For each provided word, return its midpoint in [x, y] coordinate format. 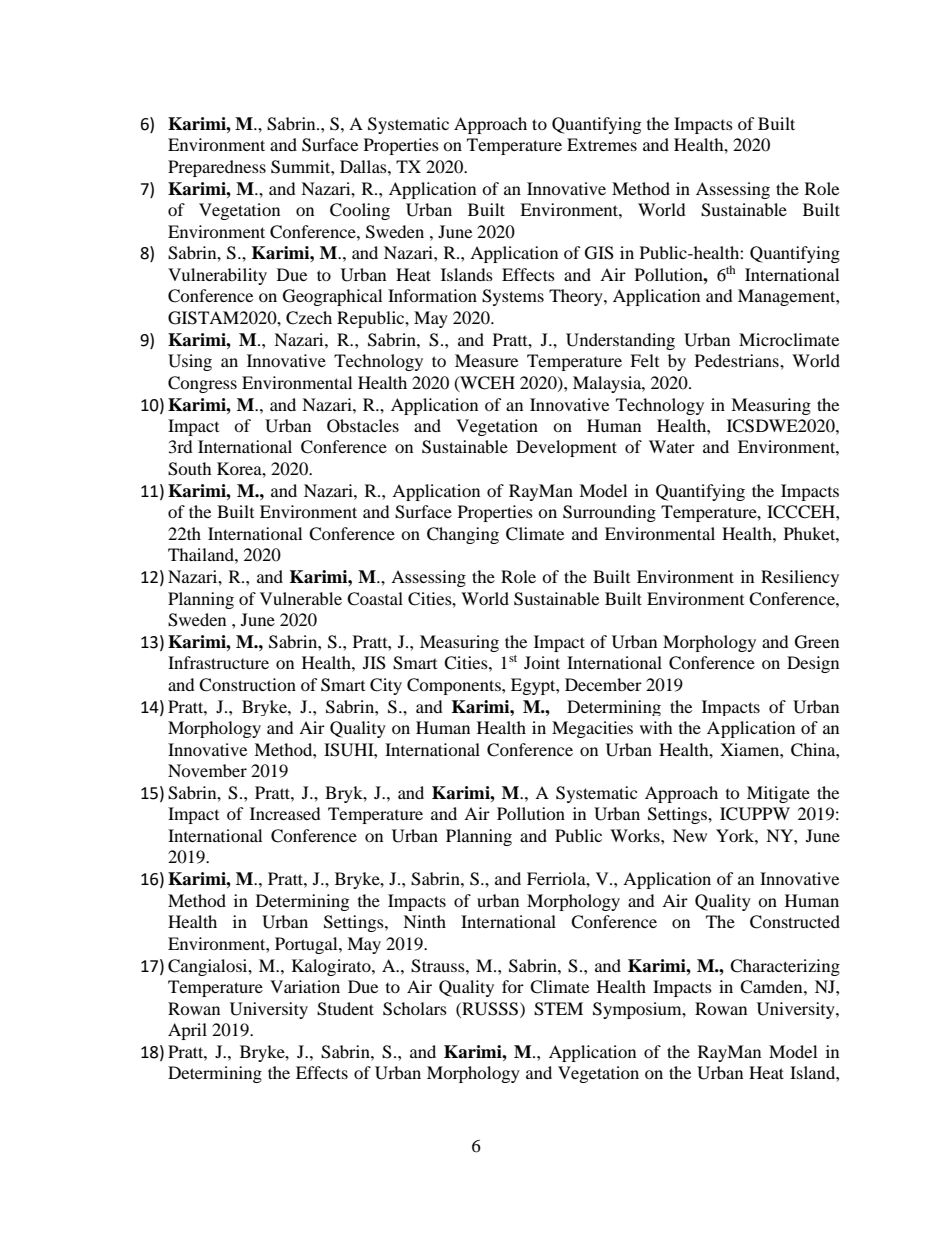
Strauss [439, 966]
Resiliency [800, 578]
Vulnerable [301, 598]
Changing [463, 535]
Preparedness [217, 168]
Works [636, 835]
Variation [305, 986]
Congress [202, 384]
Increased [285, 813]
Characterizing [785, 967]
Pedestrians [738, 360]
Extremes [602, 144]
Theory [577, 297]
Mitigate [778, 794]
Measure [486, 360]
